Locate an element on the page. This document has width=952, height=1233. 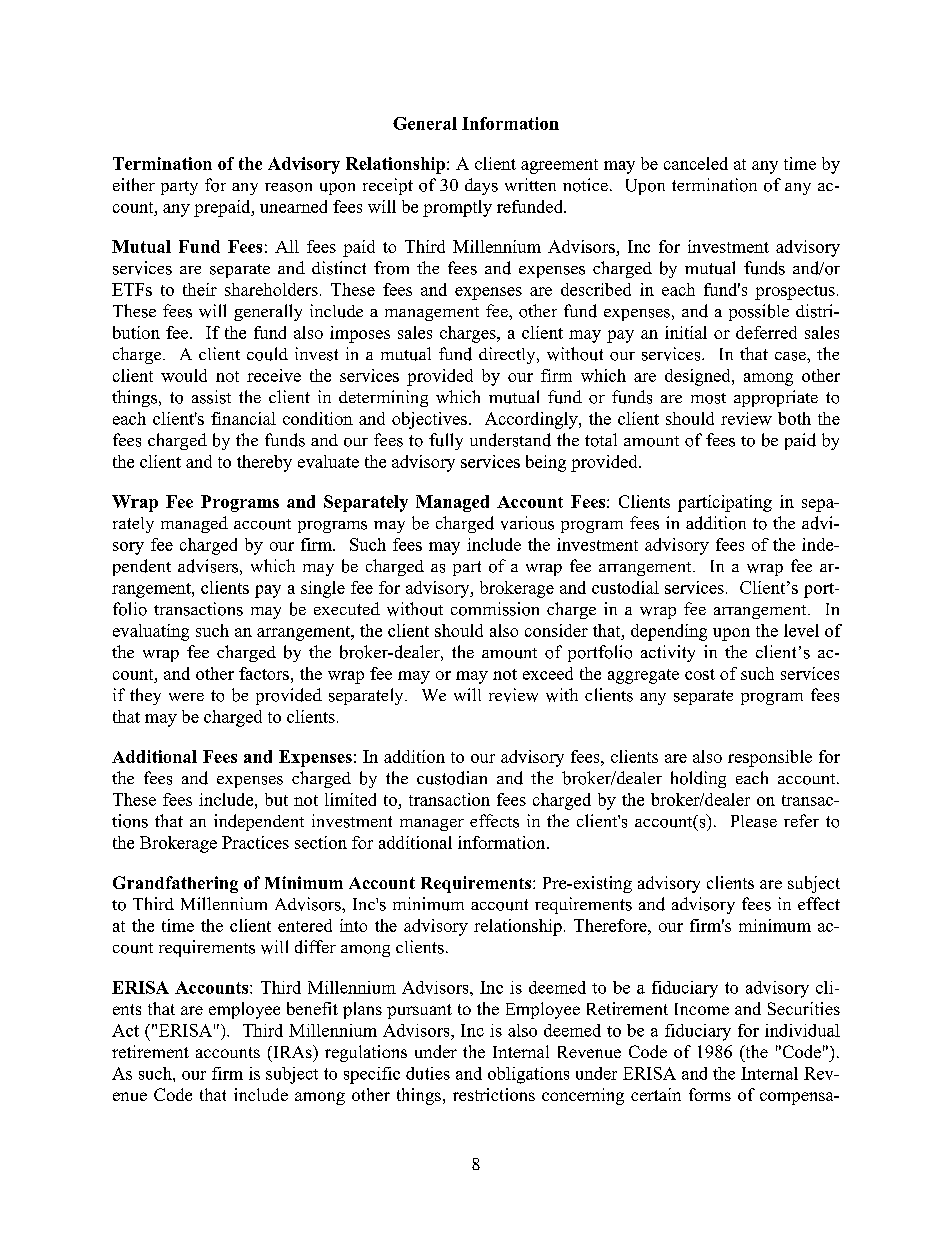
reason is located at coordinates (288, 187).
